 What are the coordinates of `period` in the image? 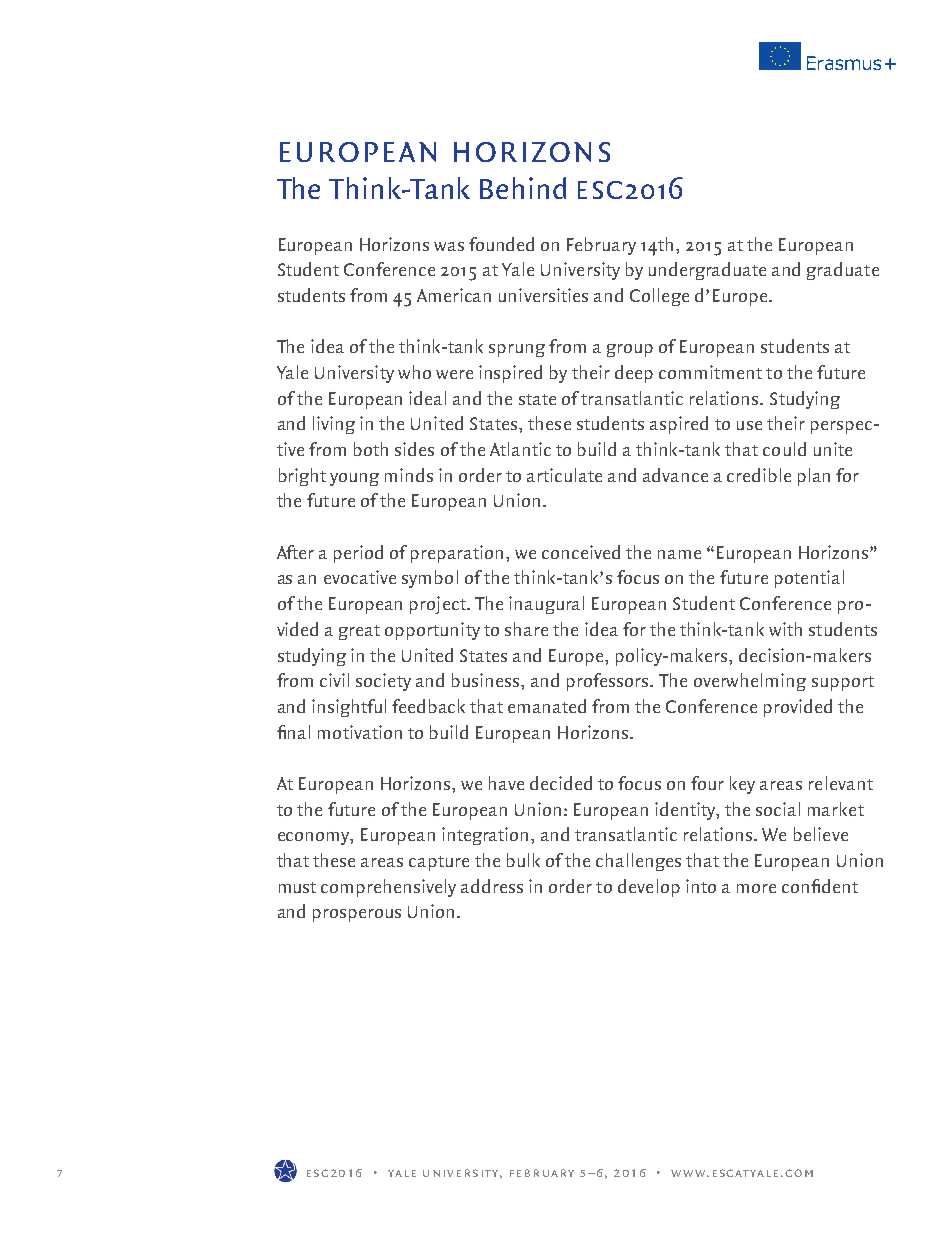 It's located at (358, 554).
